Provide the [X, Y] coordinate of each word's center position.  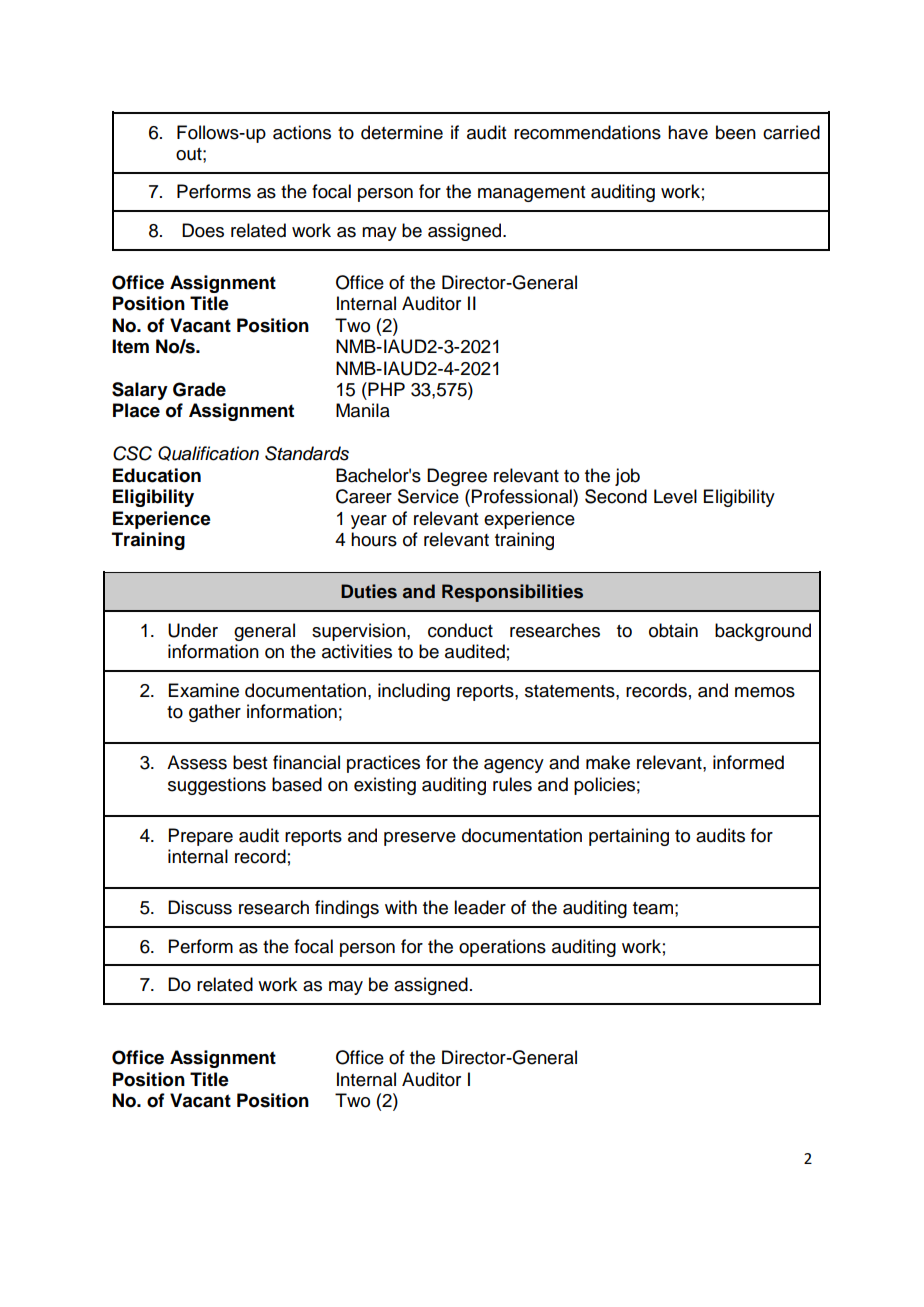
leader [480, 907]
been [736, 132]
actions [302, 132]
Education [157, 475]
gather [215, 713]
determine [402, 132]
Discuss [200, 907]
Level [675, 496]
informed [748, 762]
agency [514, 766]
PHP [385, 389]
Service [428, 496]
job [627, 477]
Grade [199, 389]
